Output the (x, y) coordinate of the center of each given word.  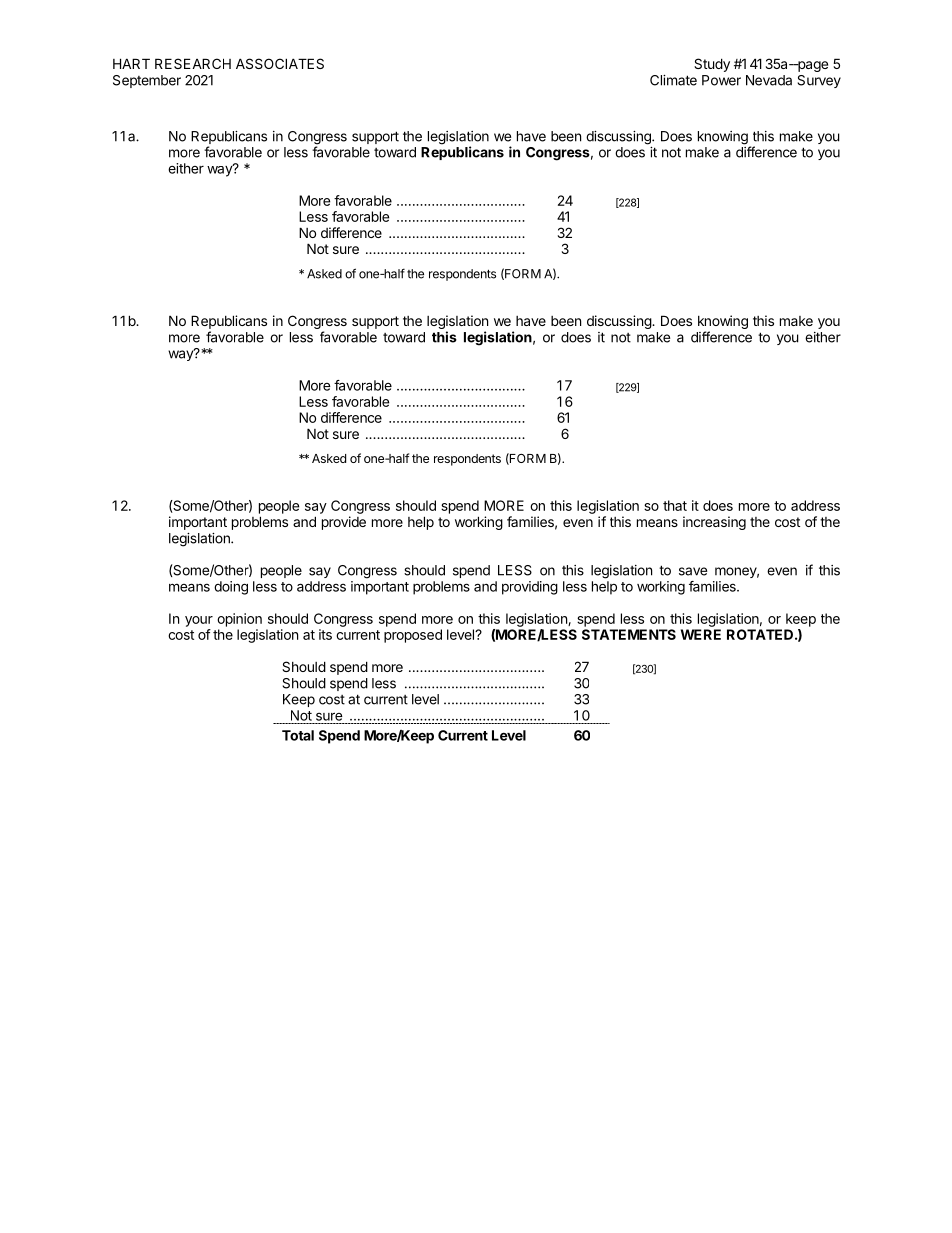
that (675, 505)
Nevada (769, 80)
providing (530, 588)
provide (344, 523)
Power (721, 80)
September (147, 81)
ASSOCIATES (280, 63)
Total (298, 735)
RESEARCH (193, 63)
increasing (714, 523)
